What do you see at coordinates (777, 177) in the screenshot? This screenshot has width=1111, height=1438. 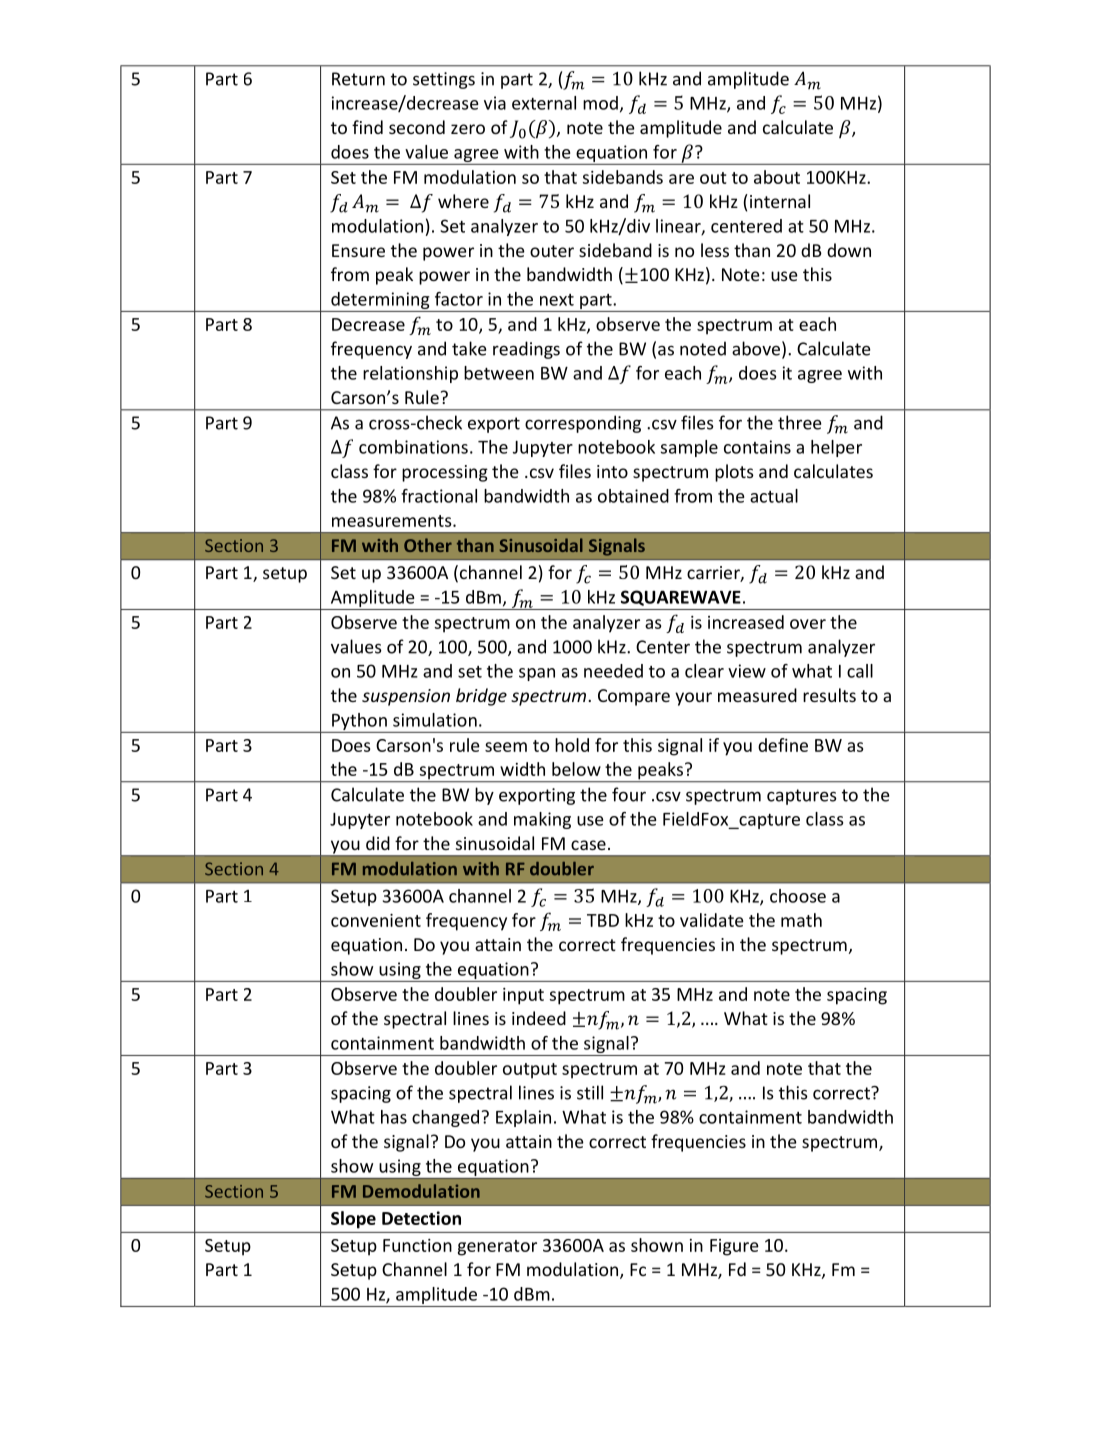 I see `about` at bounding box center [777, 177].
